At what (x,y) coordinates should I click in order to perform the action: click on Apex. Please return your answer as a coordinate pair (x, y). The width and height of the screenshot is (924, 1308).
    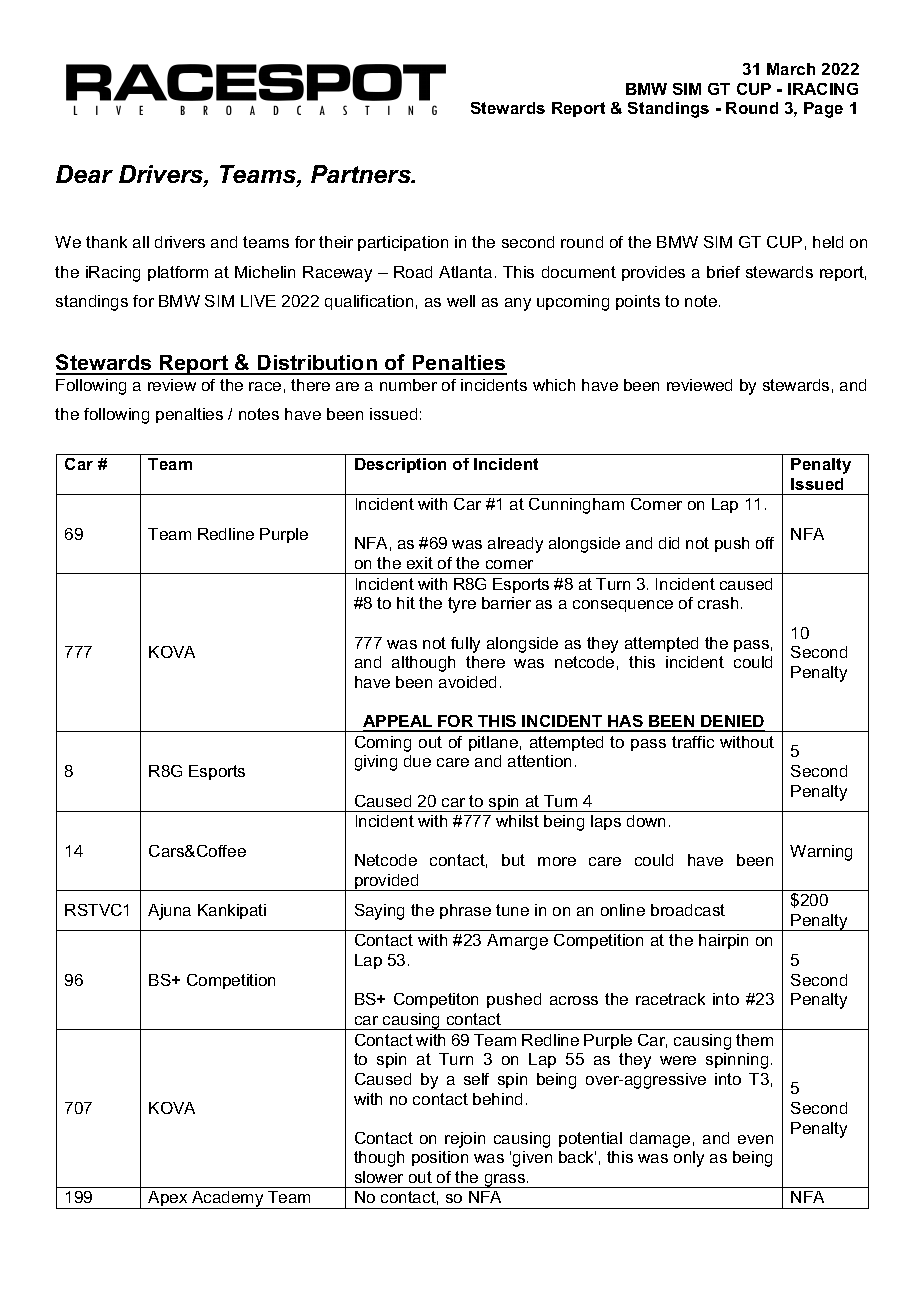
    Looking at the image, I should click on (168, 1200).
